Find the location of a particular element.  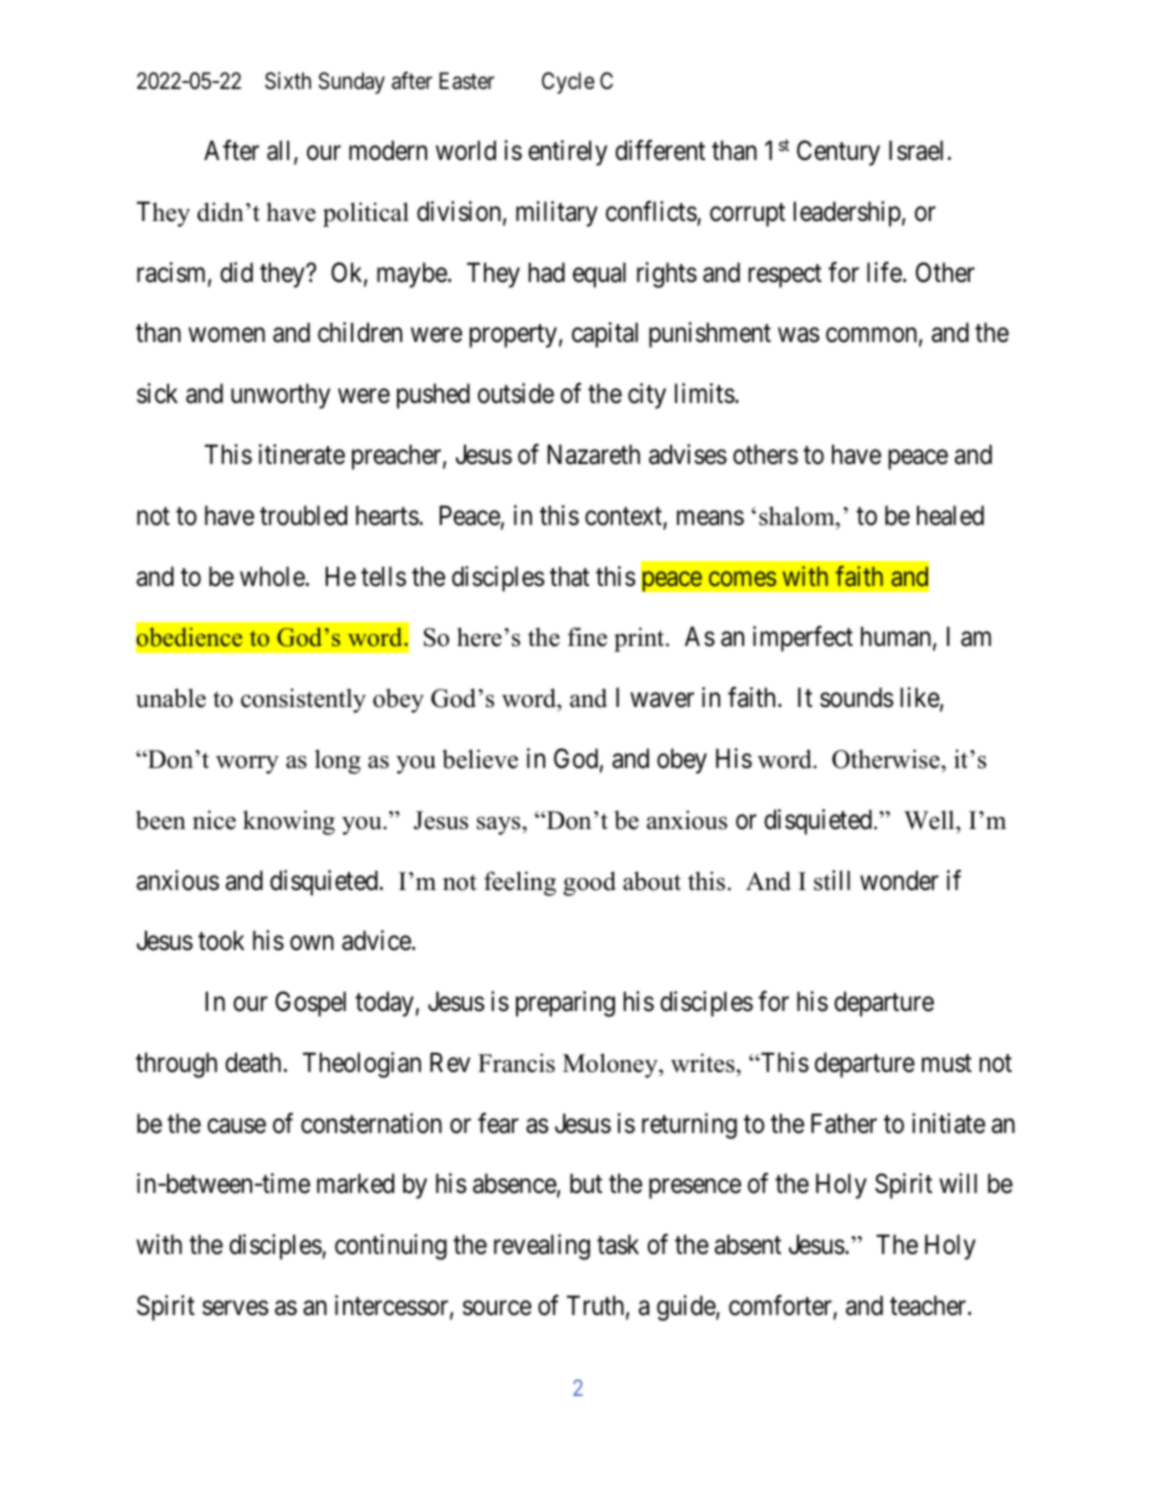

consistently is located at coordinates (303, 700).
